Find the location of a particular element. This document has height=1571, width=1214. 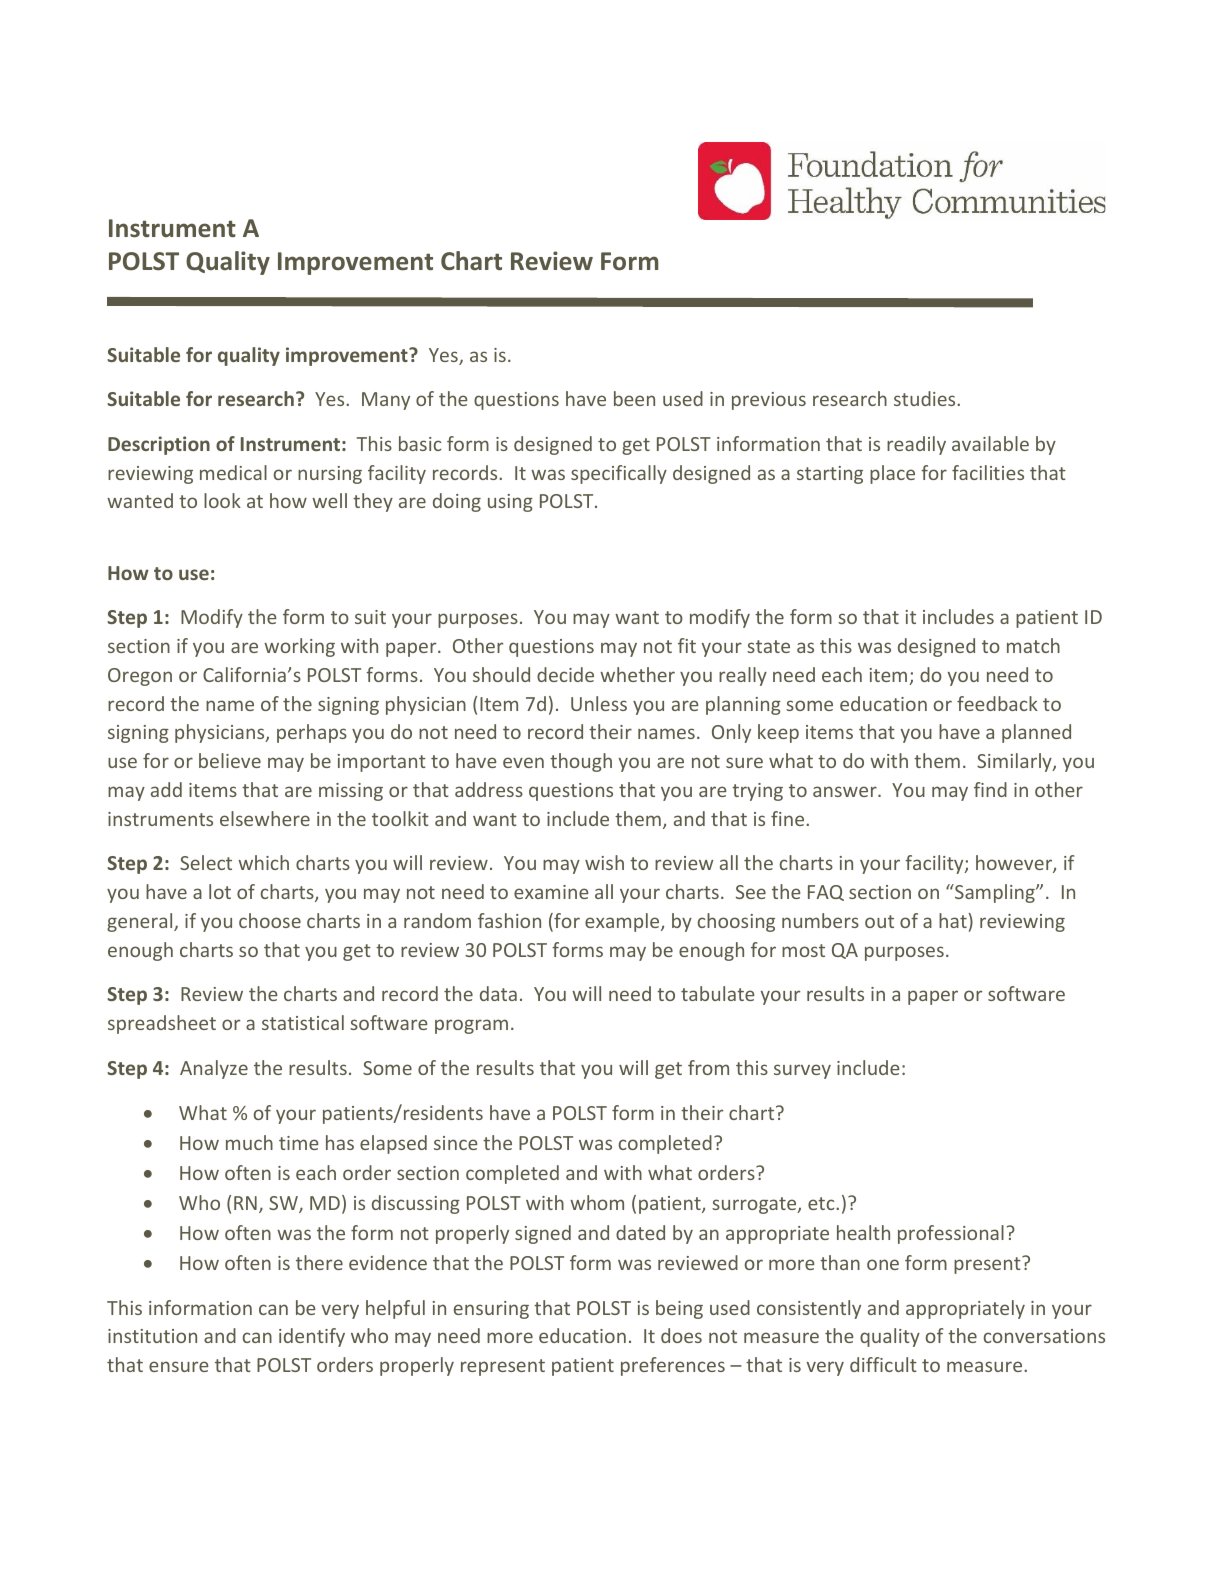

identify is located at coordinates (312, 1337).
